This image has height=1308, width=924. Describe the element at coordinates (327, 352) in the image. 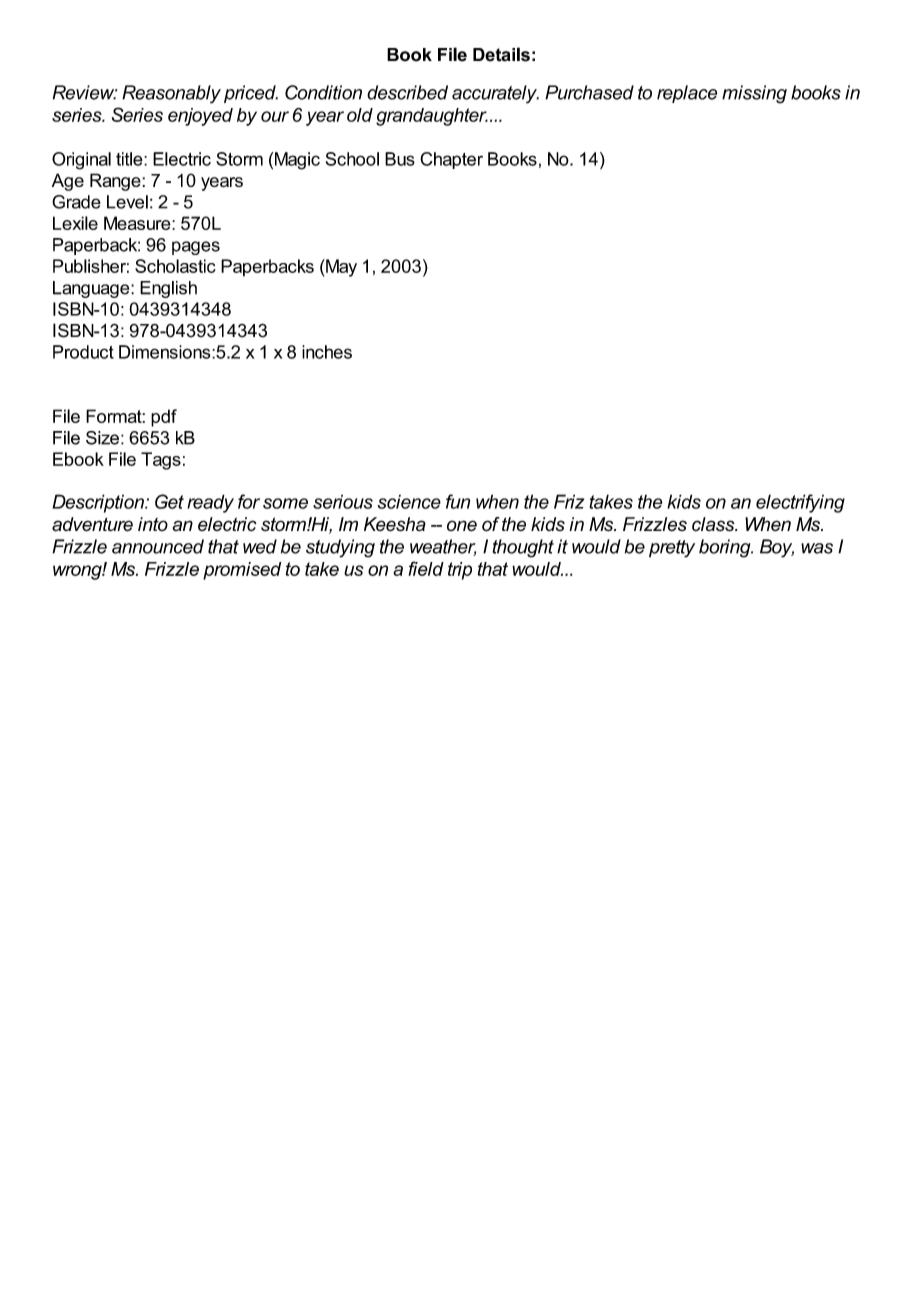

I see `inches` at that location.
